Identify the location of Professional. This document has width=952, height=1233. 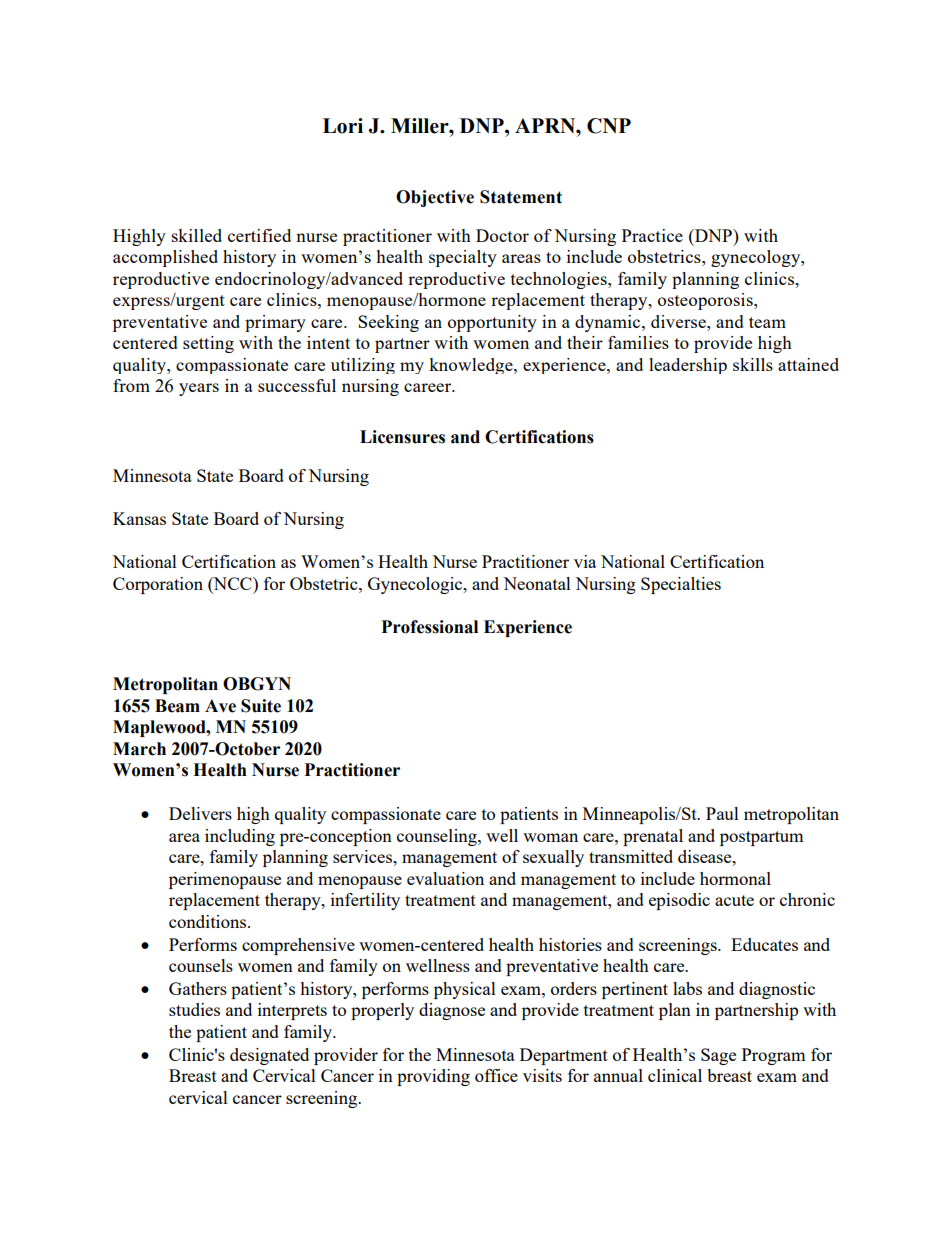
(430, 627).
